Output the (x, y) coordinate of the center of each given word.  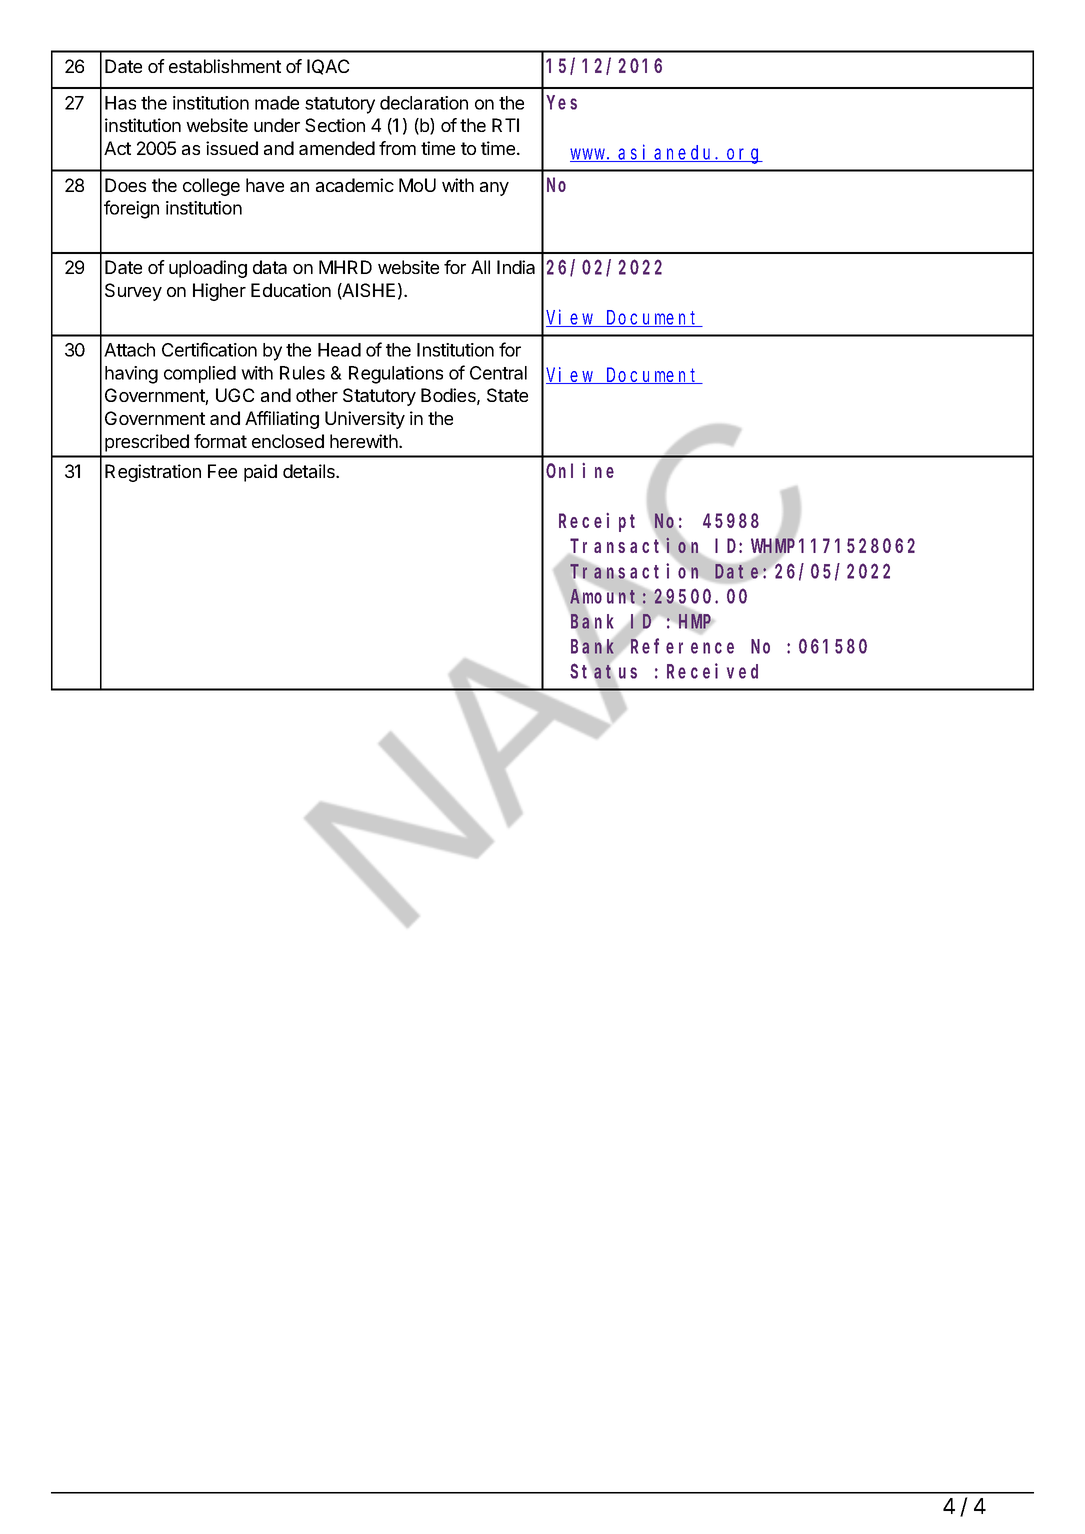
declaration (424, 103)
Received (712, 671)
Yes (562, 103)
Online (580, 470)
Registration (153, 473)
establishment (225, 66)
